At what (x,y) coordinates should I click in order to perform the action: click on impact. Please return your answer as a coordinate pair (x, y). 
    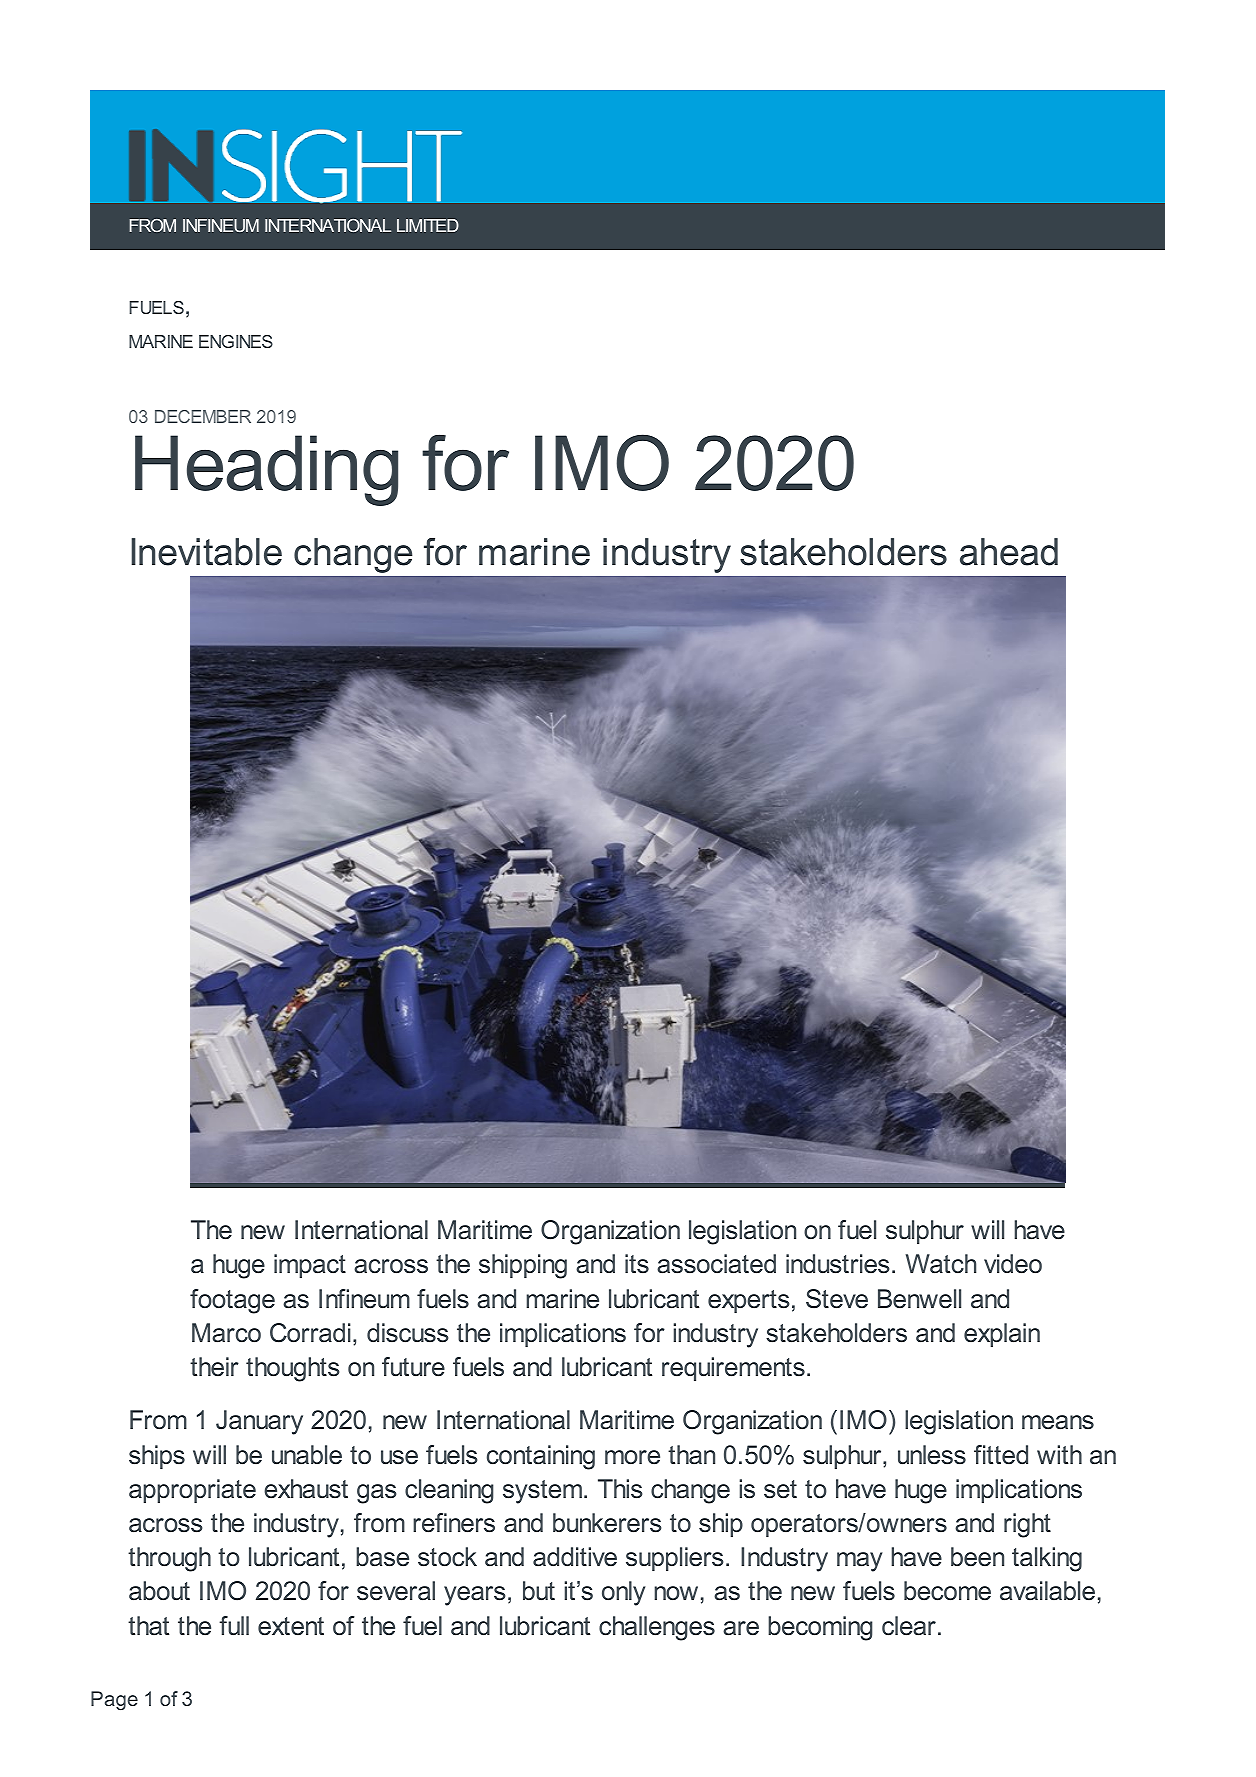
    Looking at the image, I should click on (310, 1266).
